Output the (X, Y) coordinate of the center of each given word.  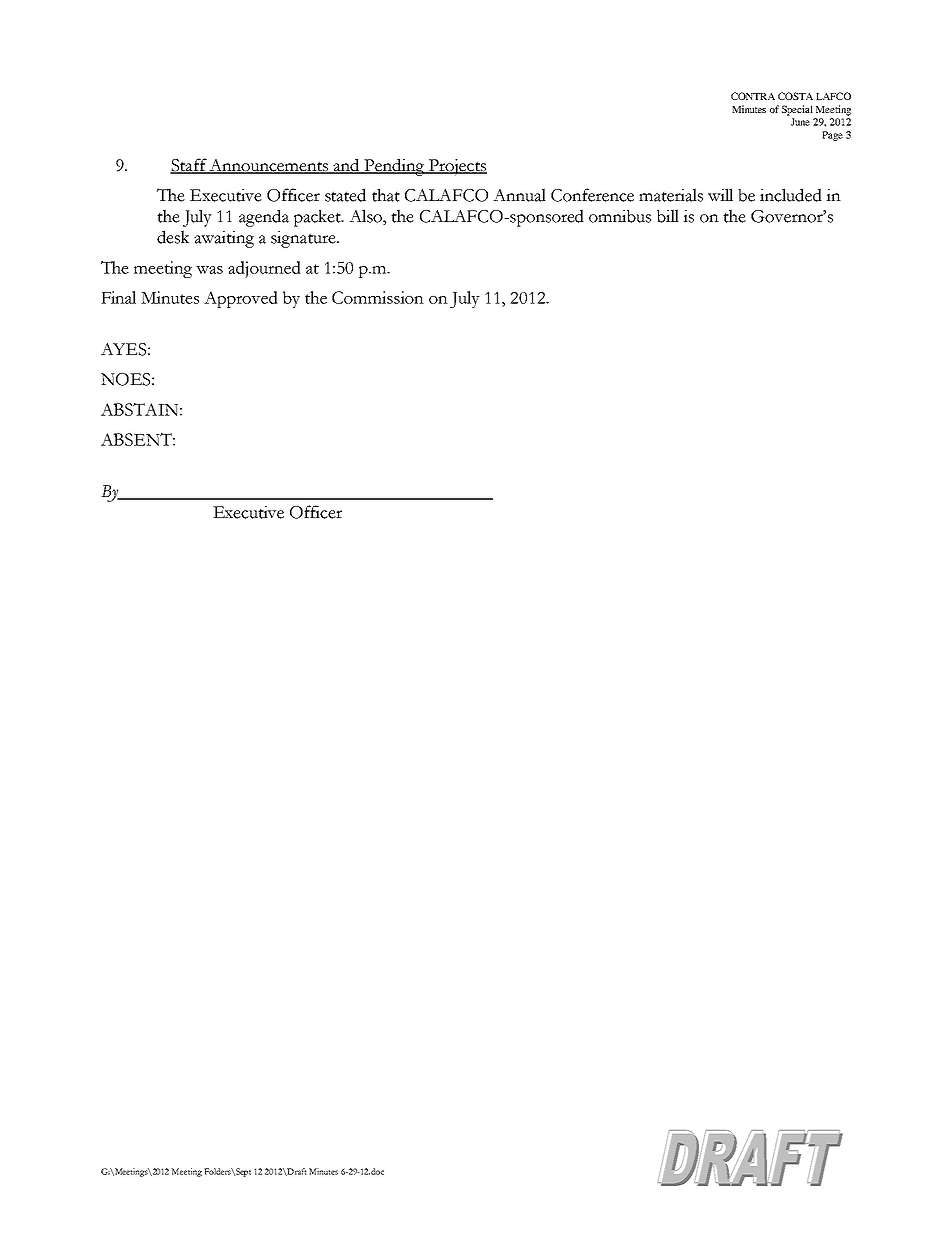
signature (304, 239)
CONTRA (753, 96)
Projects (457, 167)
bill (668, 216)
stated (345, 195)
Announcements (269, 166)
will (720, 195)
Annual (519, 195)
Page (832, 136)
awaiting (224, 239)
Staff (189, 166)
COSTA (795, 96)
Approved (241, 299)
